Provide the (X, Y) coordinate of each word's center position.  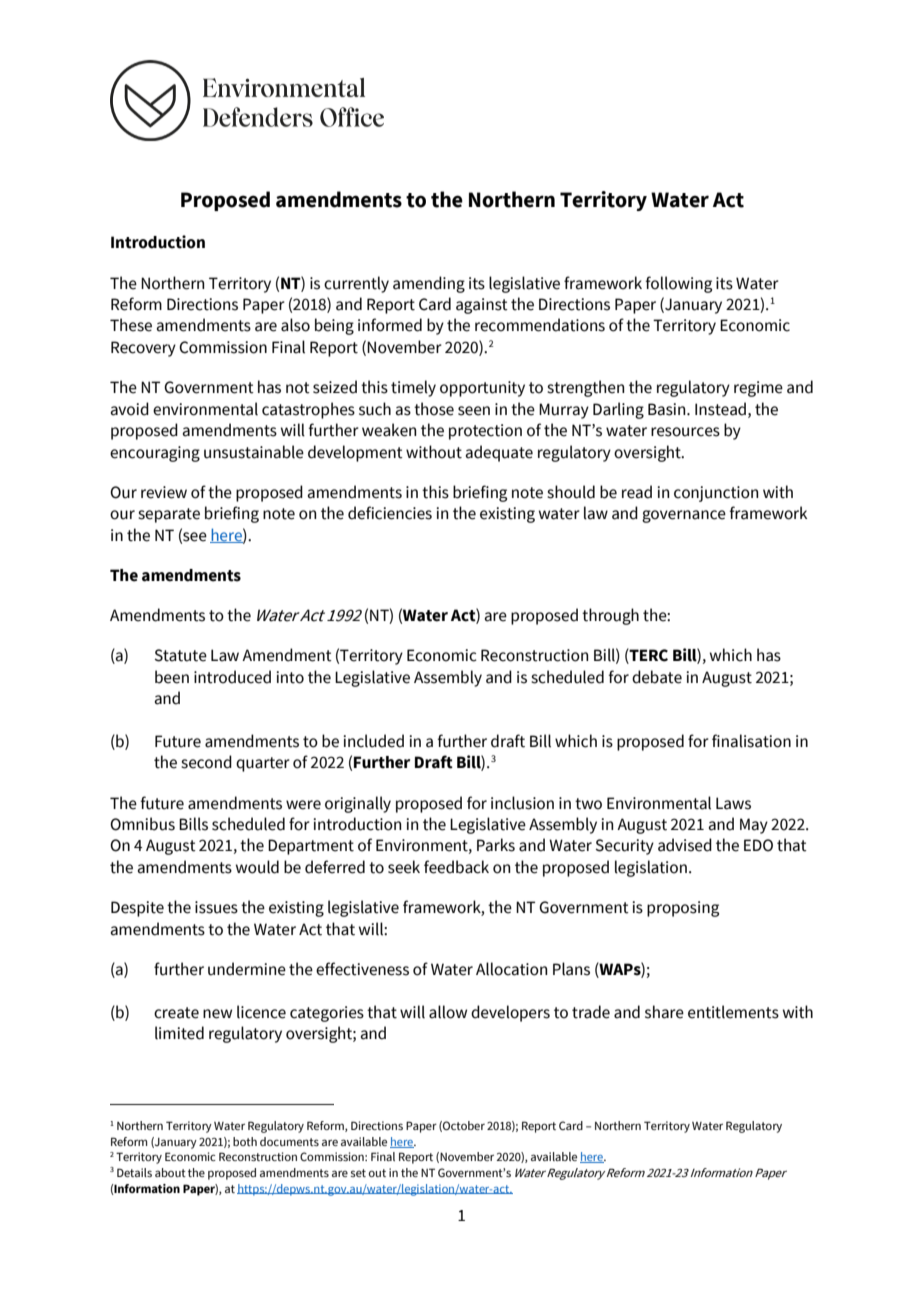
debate (657, 677)
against (482, 306)
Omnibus (142, 824)
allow (448, 1012)
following (678, 284)
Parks (496, 845)
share (664, 1012)
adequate (499, 453)
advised (685, 845)
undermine (247, 969)
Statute (181, 655)
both (245, 1141)
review (164, 492)
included (373, 741)
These (131, 325)
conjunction (716, 494)
